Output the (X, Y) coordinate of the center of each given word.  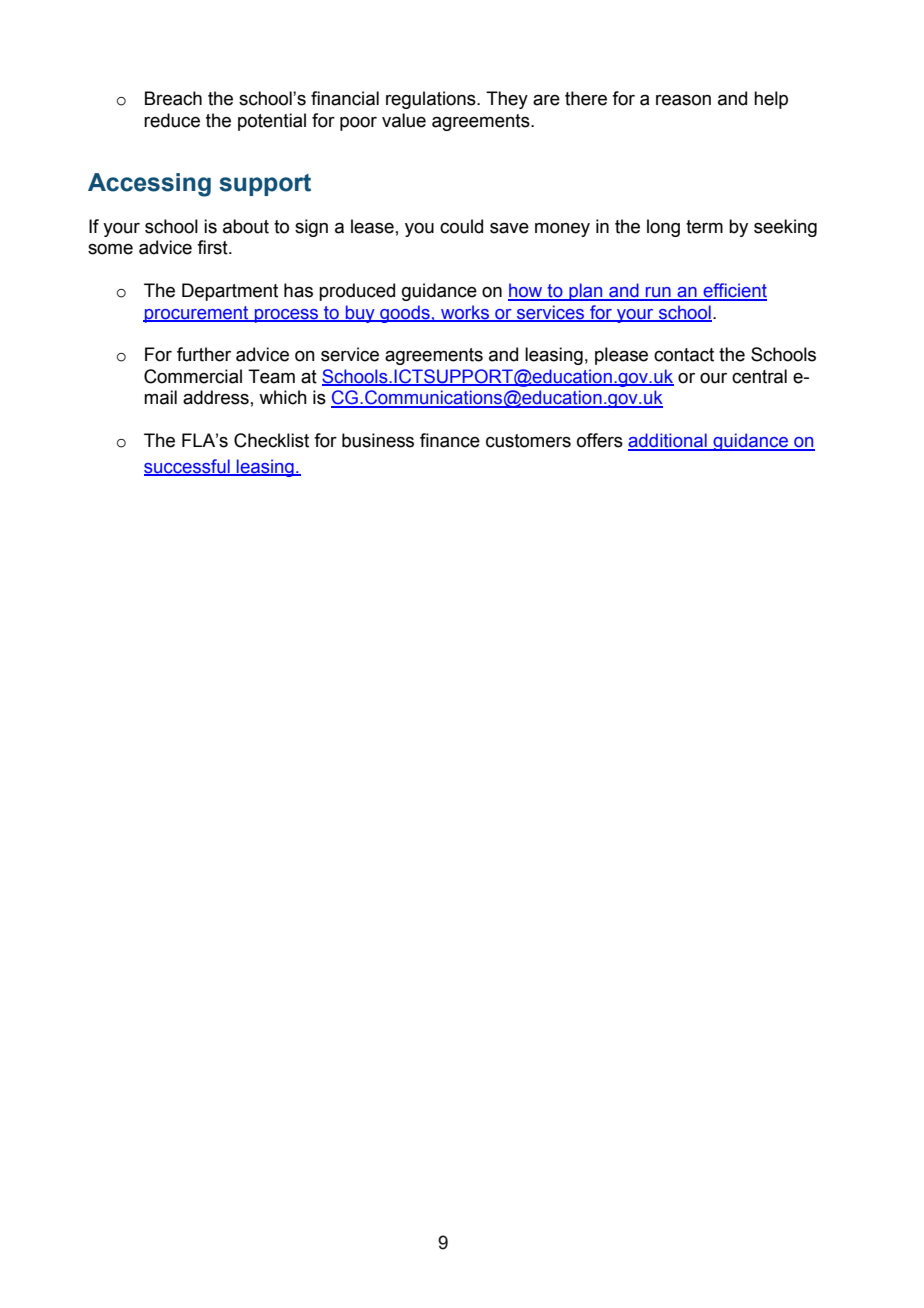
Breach (173, 98)
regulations (432, 100)
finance (450, 440)
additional (668, 441)
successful (188, 467)
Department (230, 292)
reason (683, 100)
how (526, 291)
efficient (734, 291)
